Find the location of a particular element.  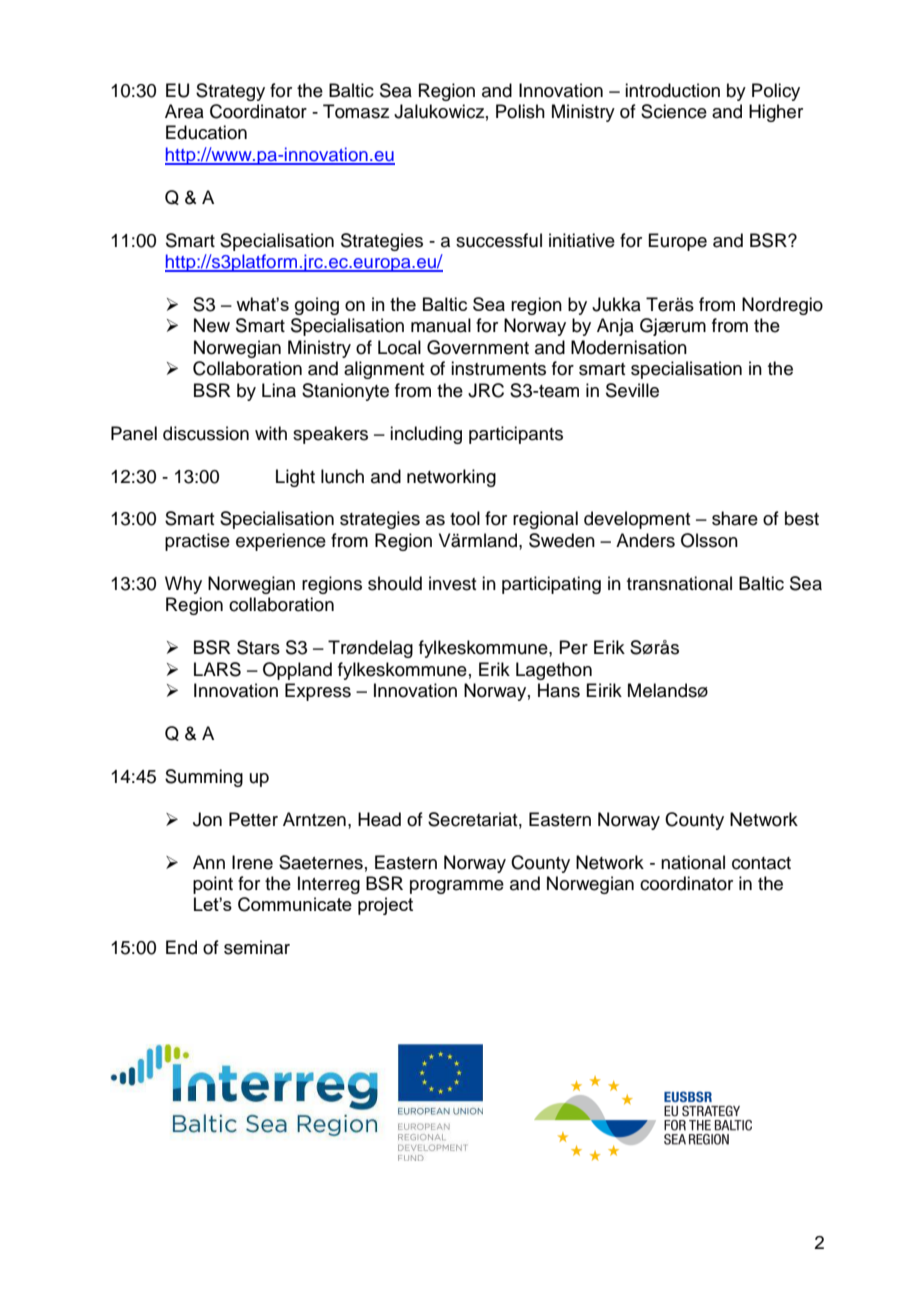

Science is located at coordinates (674, 111).
